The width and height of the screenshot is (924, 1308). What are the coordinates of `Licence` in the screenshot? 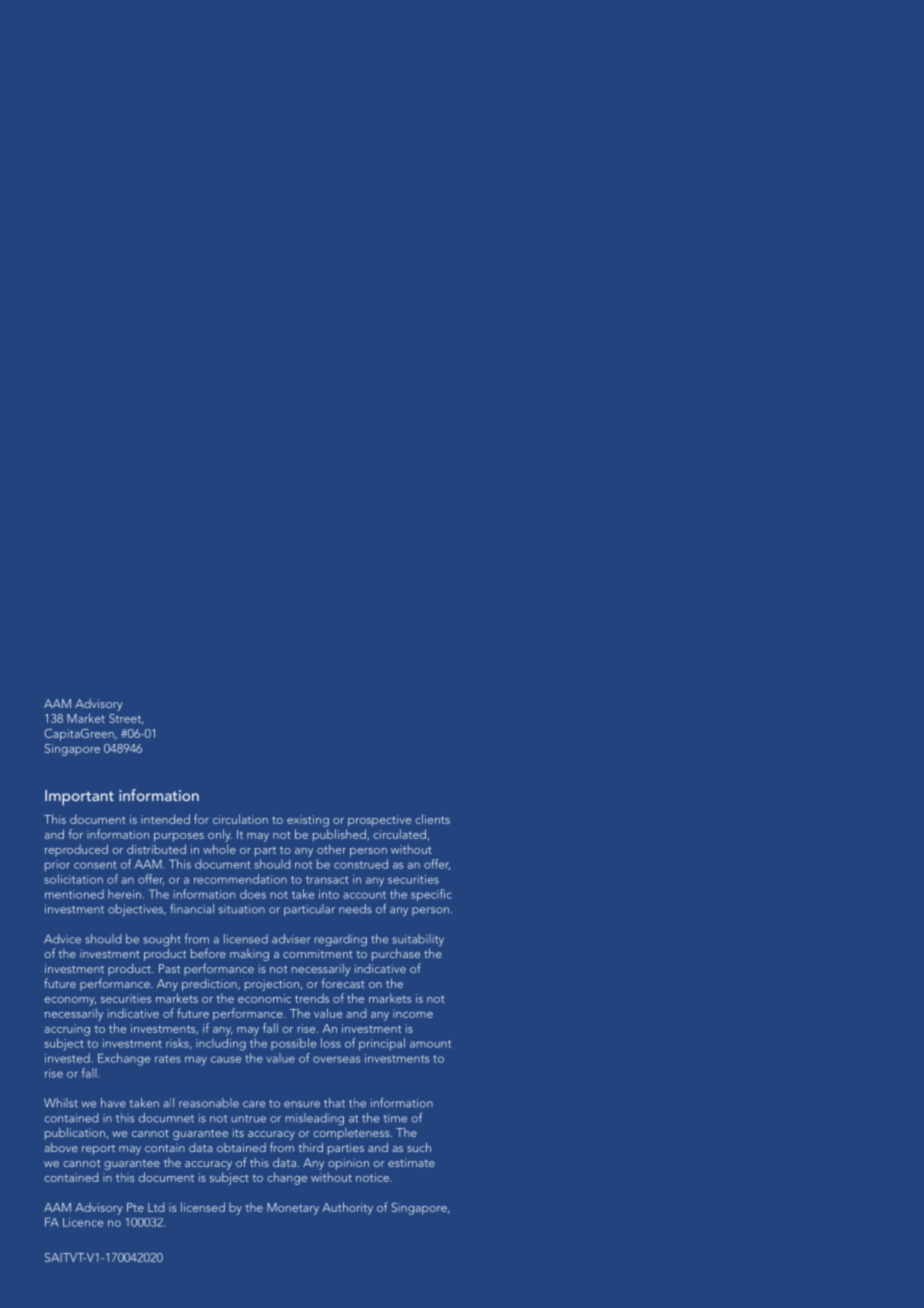 It's located at (83, 1222).
